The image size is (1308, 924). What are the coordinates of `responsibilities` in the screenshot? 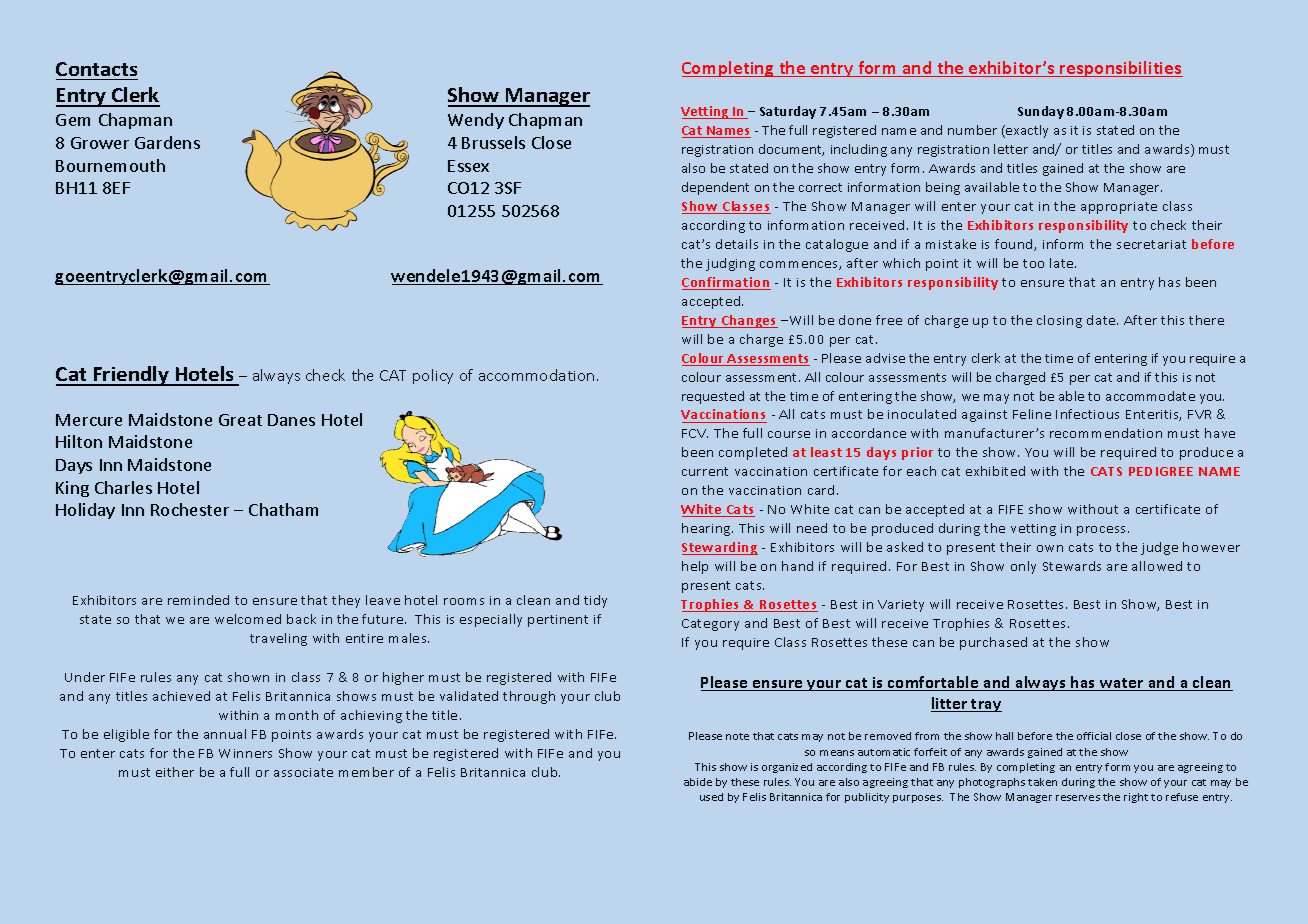 It's located at (1120, 69).
